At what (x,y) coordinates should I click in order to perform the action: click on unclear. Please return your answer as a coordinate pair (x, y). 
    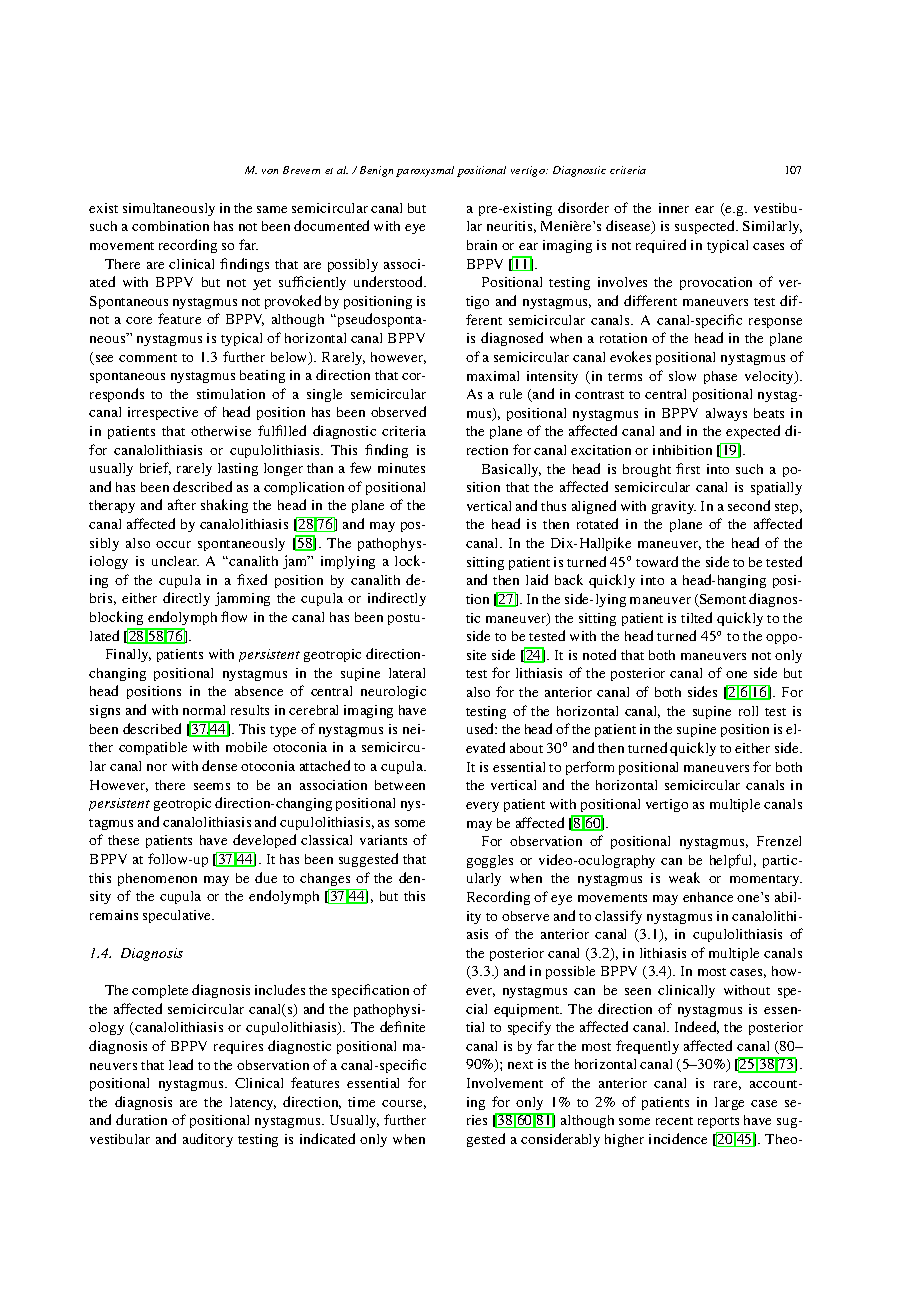
    Looking at the image, I should click on (175, 561).
